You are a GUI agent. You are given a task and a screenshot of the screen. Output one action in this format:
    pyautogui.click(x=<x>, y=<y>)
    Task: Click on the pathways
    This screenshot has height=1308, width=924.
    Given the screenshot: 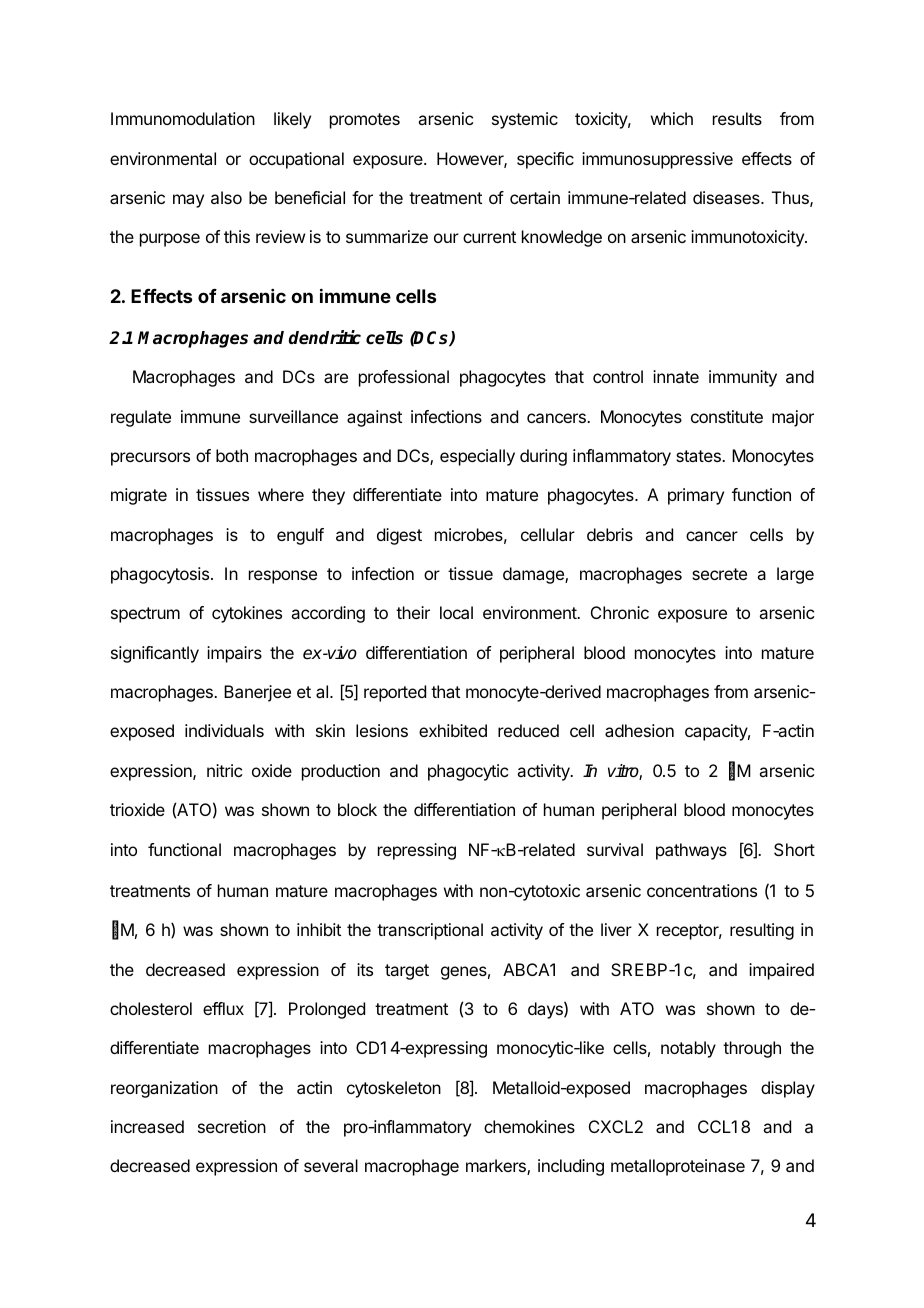 What is the action you would take?
    pyautogui.click(x=691, y=851)
